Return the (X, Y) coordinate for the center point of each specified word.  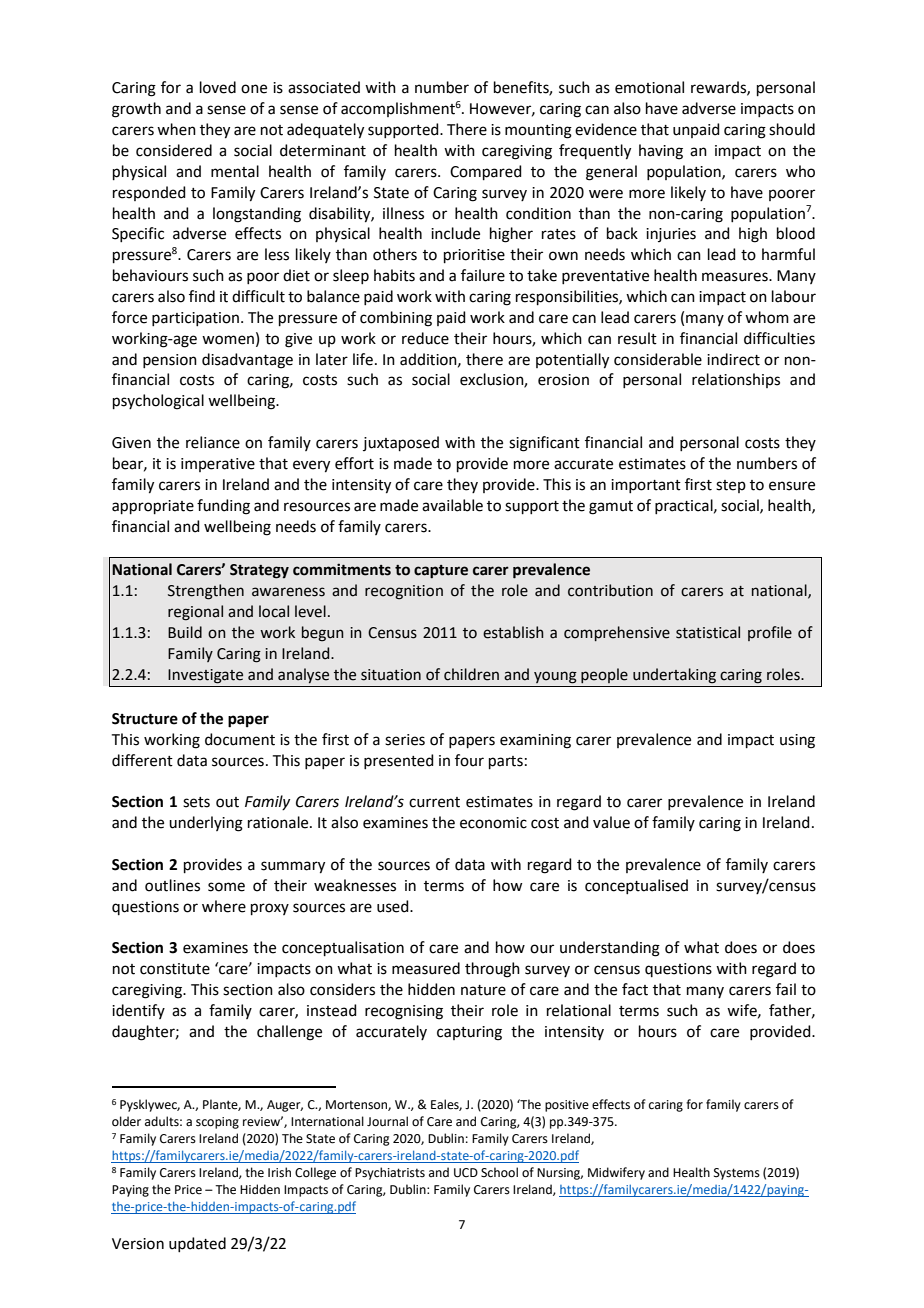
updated (197, 1244)
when (176, 129)
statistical (708, 632)
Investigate (205, 676)
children (471, 674)
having (661, 152)
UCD (466, 1173)
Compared (486, 172)
